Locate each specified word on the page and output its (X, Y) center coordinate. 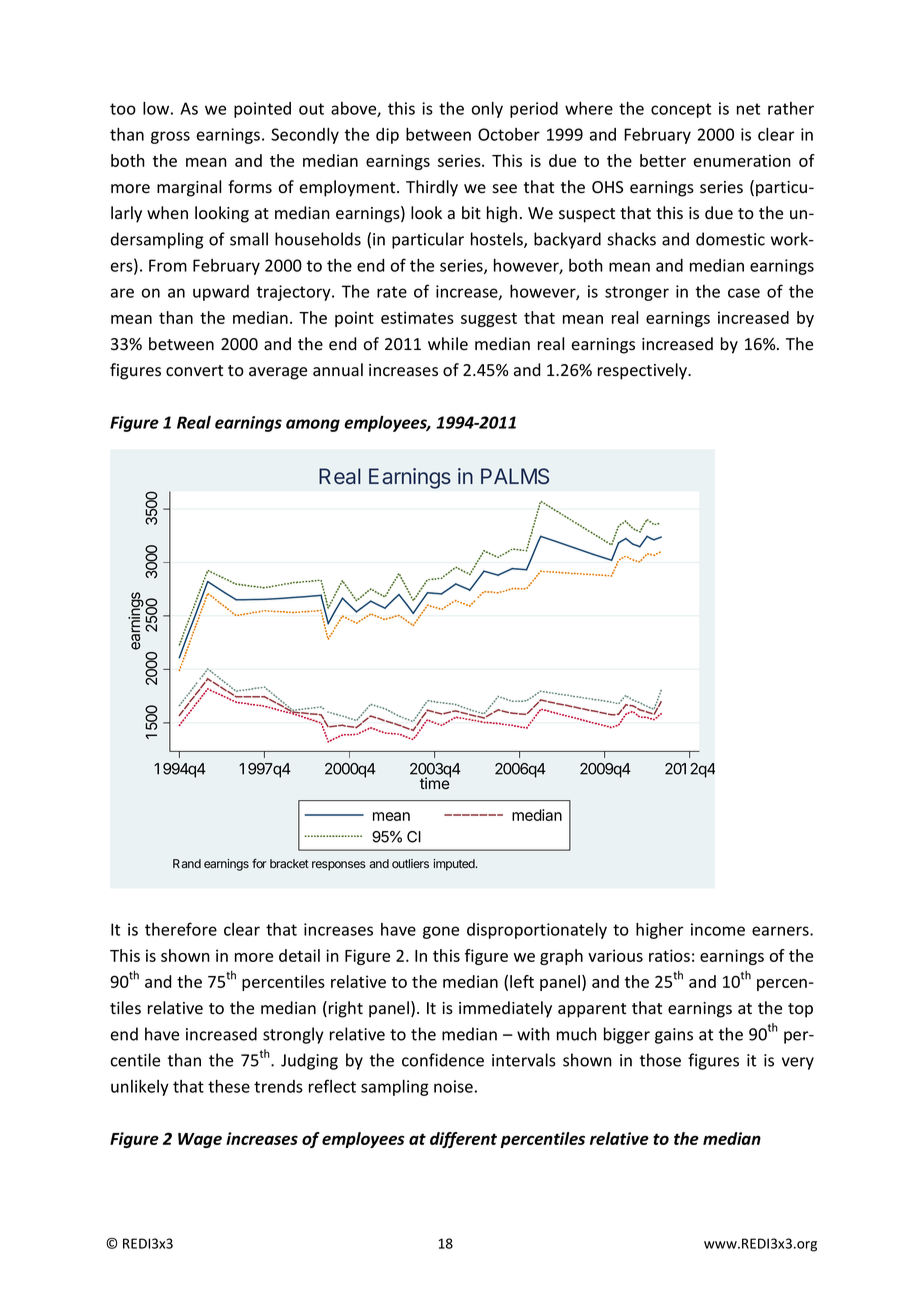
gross (170, 137)
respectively (643, 371)
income (718, 929)
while (448, 344)
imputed (455, 865)
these (229, 1086)
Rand (187, 863)
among (313, 425)
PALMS (515, 476)
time (435, 783)
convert (194, 371)
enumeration (742, 160)
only (487, 110)
